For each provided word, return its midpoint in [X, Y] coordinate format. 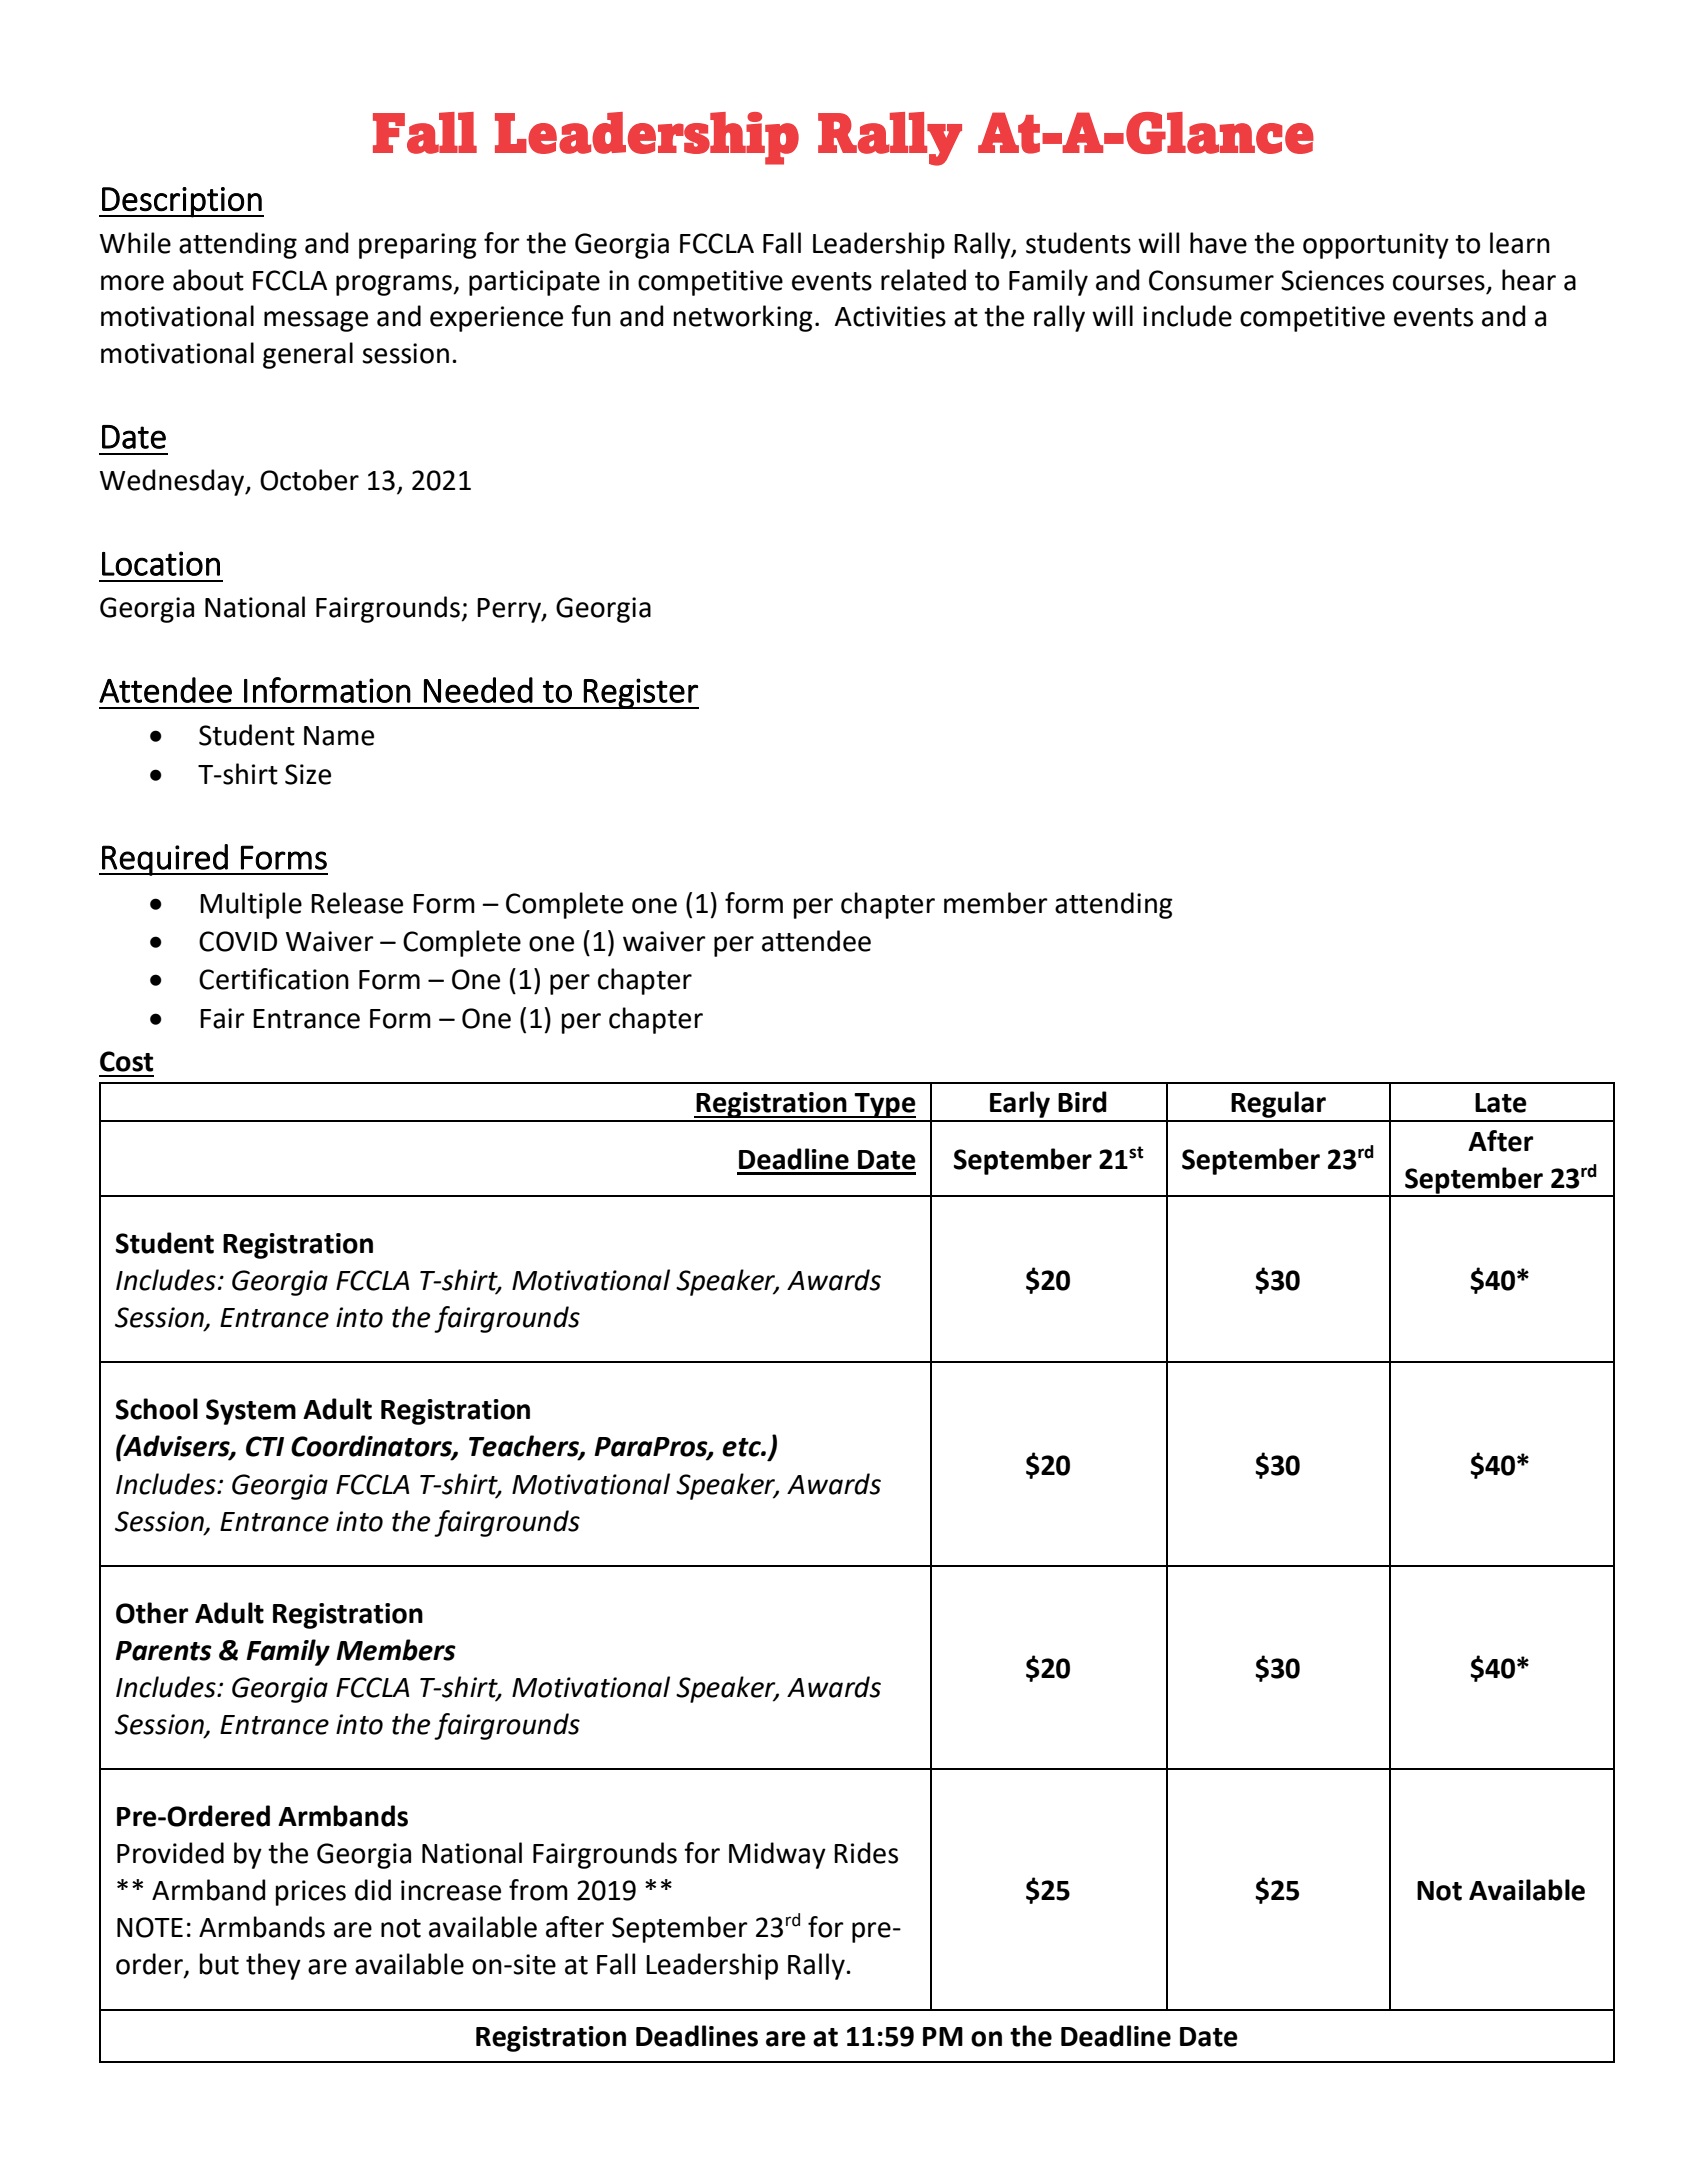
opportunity [1376, 246]
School [157, 1409]
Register [640, 693]
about [208, 280]
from [538, 1890]
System [251, 1412]
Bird [1082, 1102]
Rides [866, 1853]
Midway [777, 1855]
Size [308, 774]
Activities [890, 316]
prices [311, 1893]
